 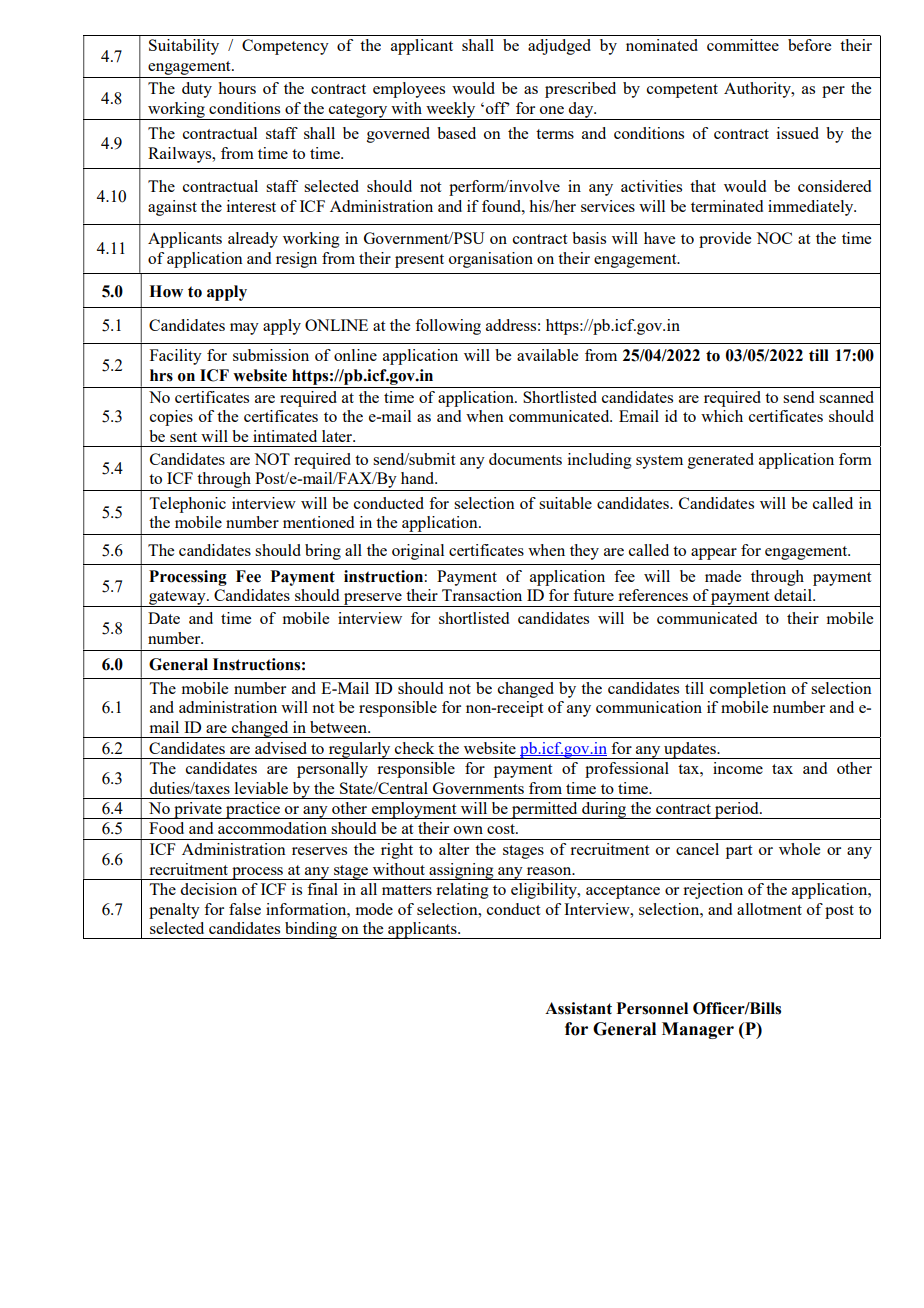 I want to click on check, so click(x=414, y=748).
